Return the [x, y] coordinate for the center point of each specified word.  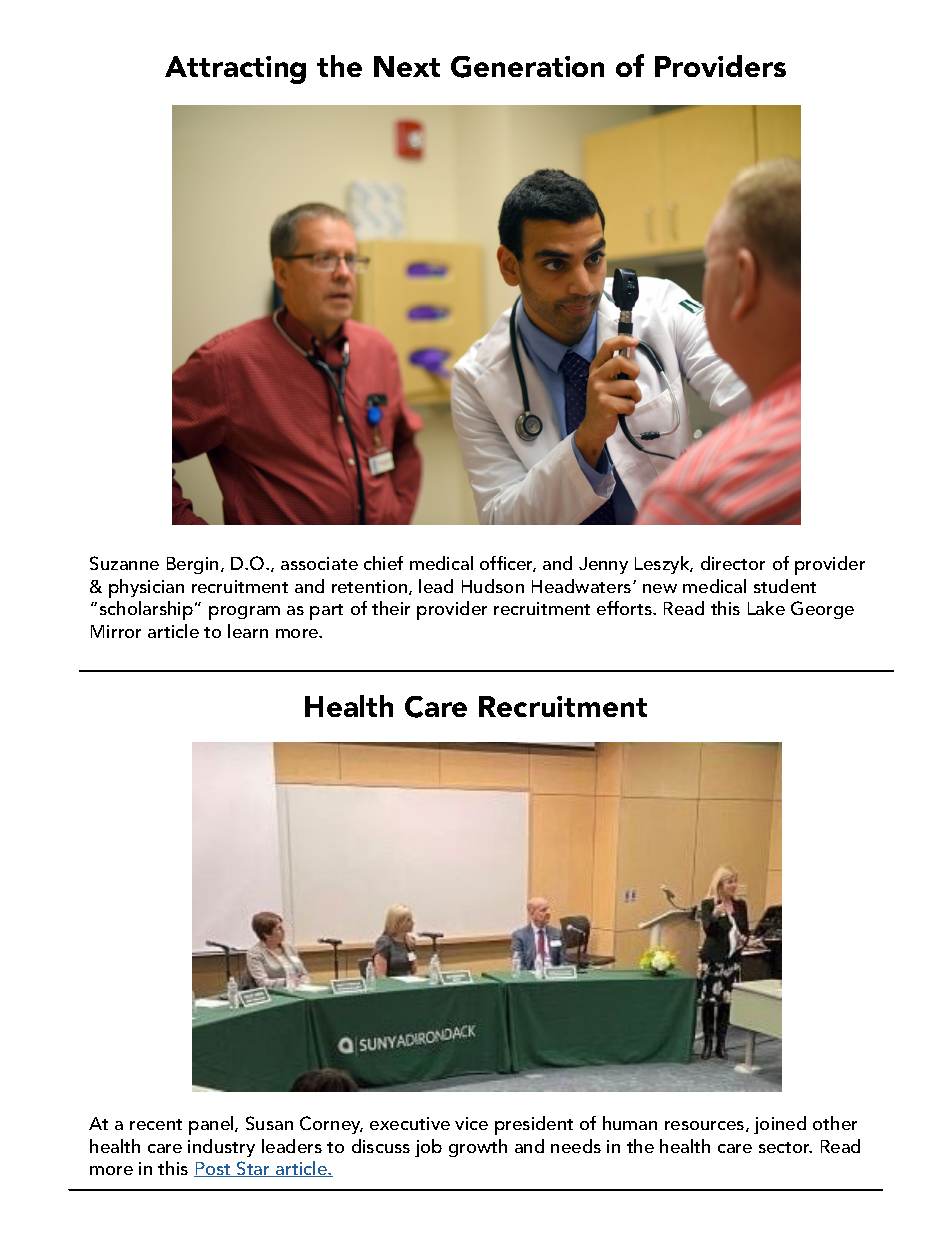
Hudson [493, 586]
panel [212, 1125]
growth [478, 1148]
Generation [527, 67]
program [244, 613]
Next [407, 66]
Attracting [235, 70]
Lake [766, 608]
